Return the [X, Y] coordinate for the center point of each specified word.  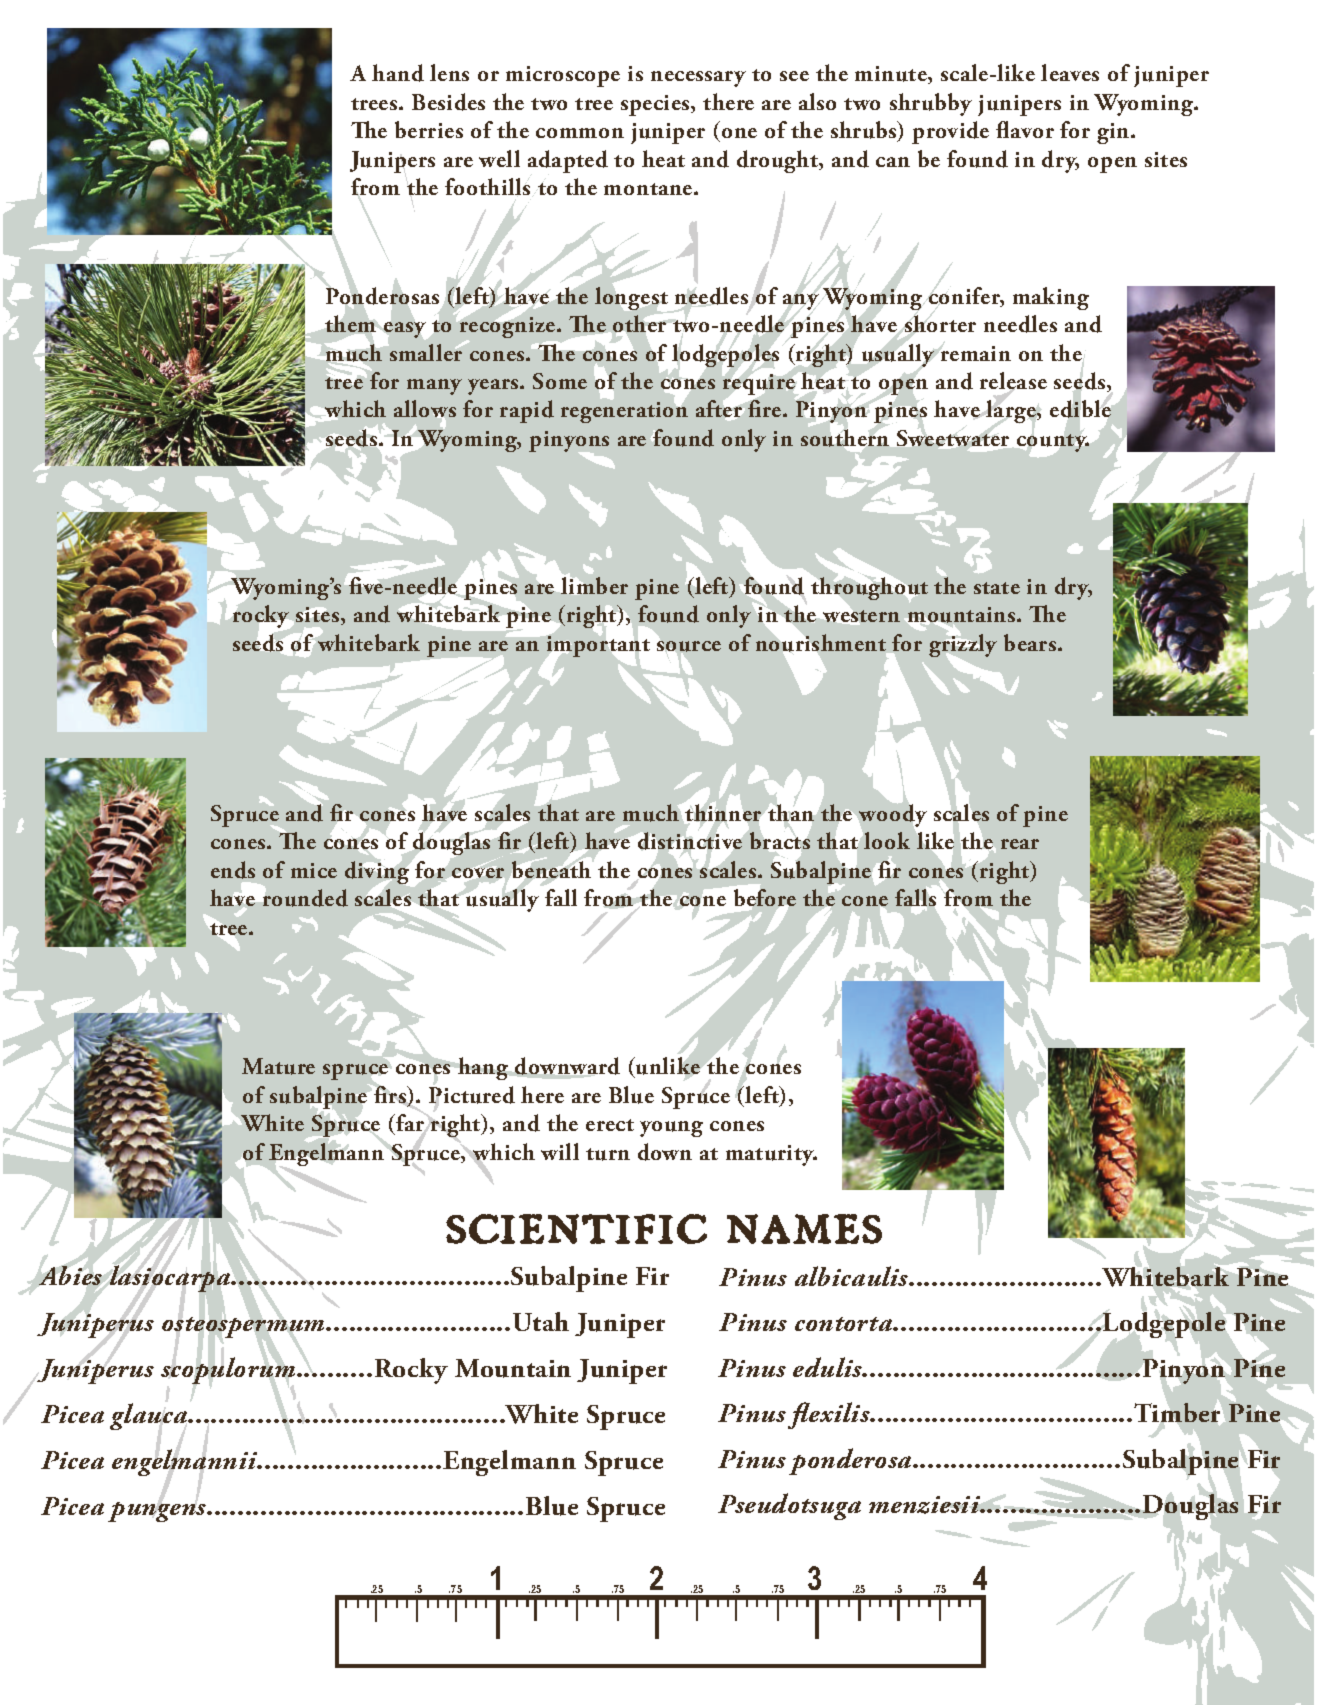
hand [398, 73]
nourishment [822, 643]
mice [314, 870]
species [656, 105]
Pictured [472, 1095]
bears [1031, 642]
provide [950, 132]
